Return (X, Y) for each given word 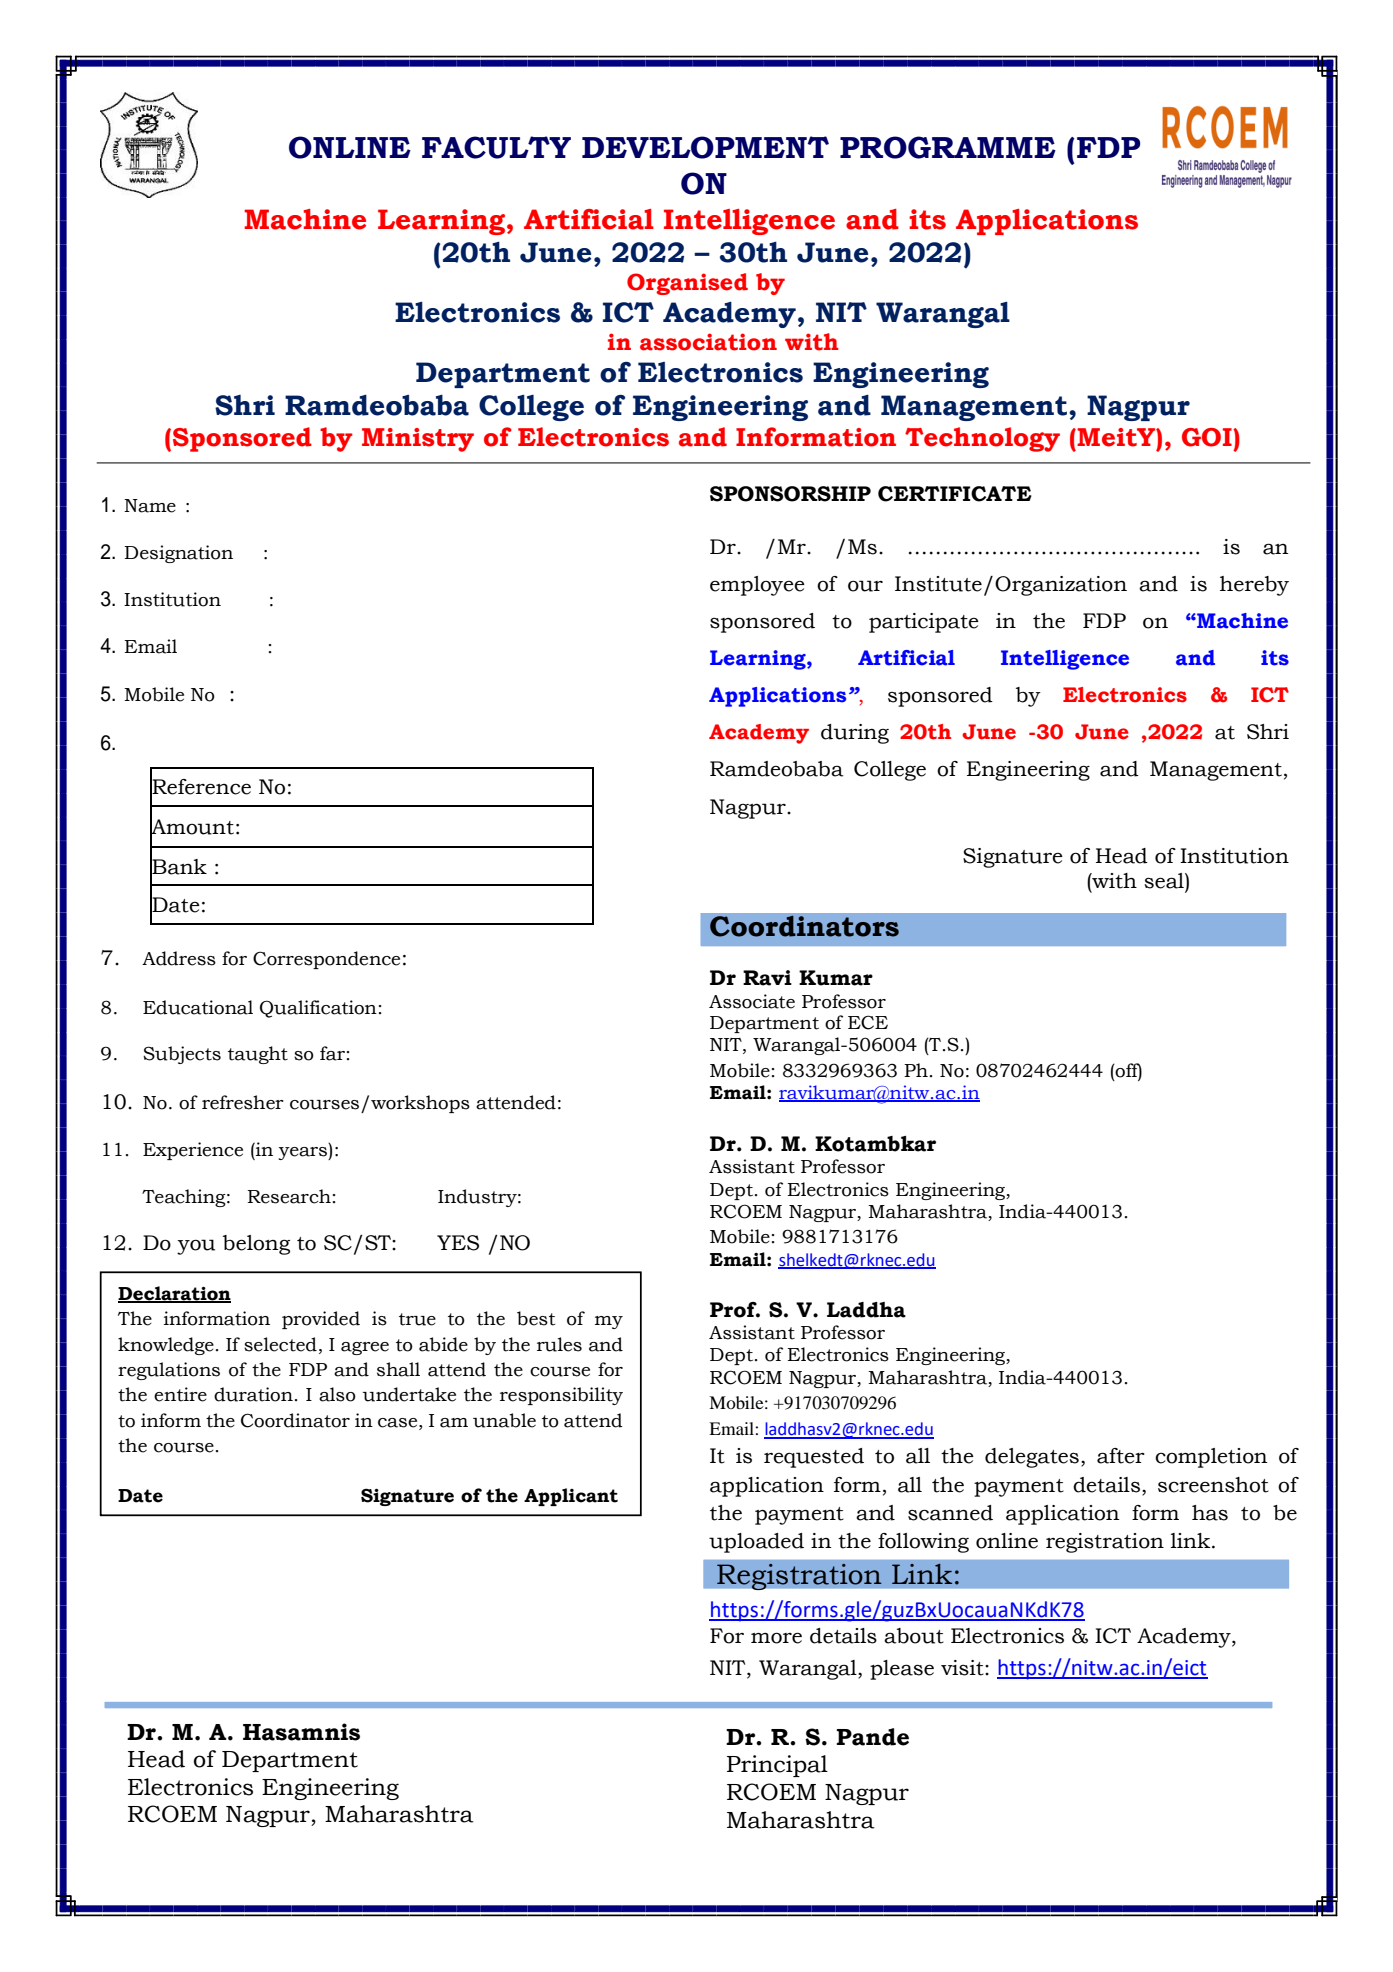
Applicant (571, 1497)
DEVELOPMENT (705, 147)
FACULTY (496, 147)
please (902, 1670)
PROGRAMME (948, 147)
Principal (777, 1766)
